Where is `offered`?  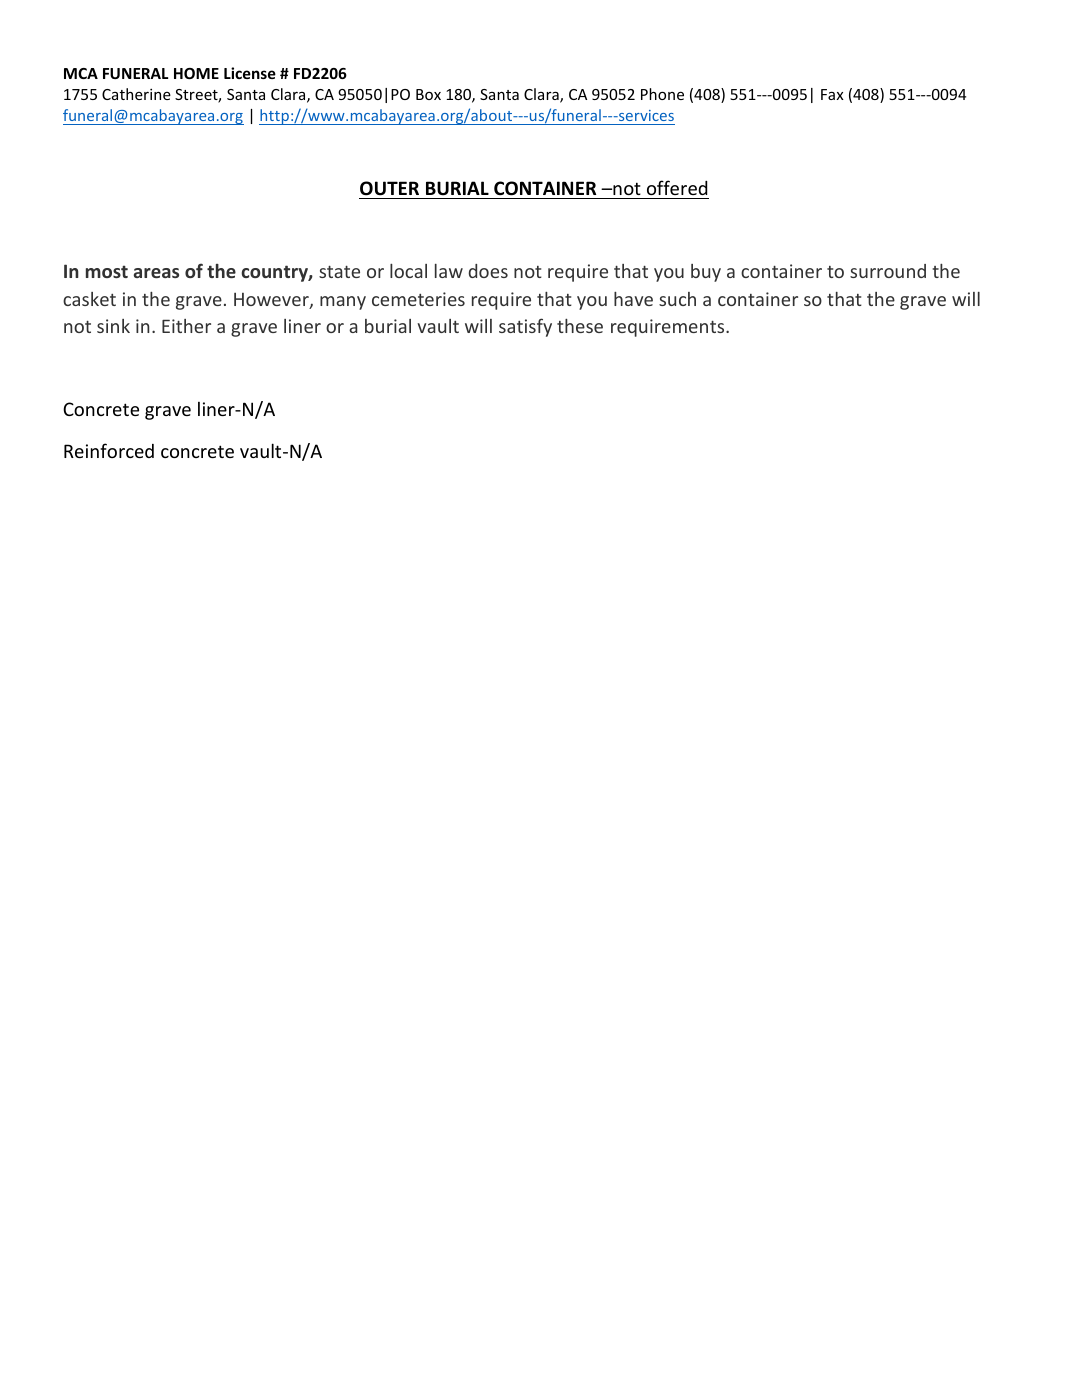 offered is located at coordinates (677, 187).
